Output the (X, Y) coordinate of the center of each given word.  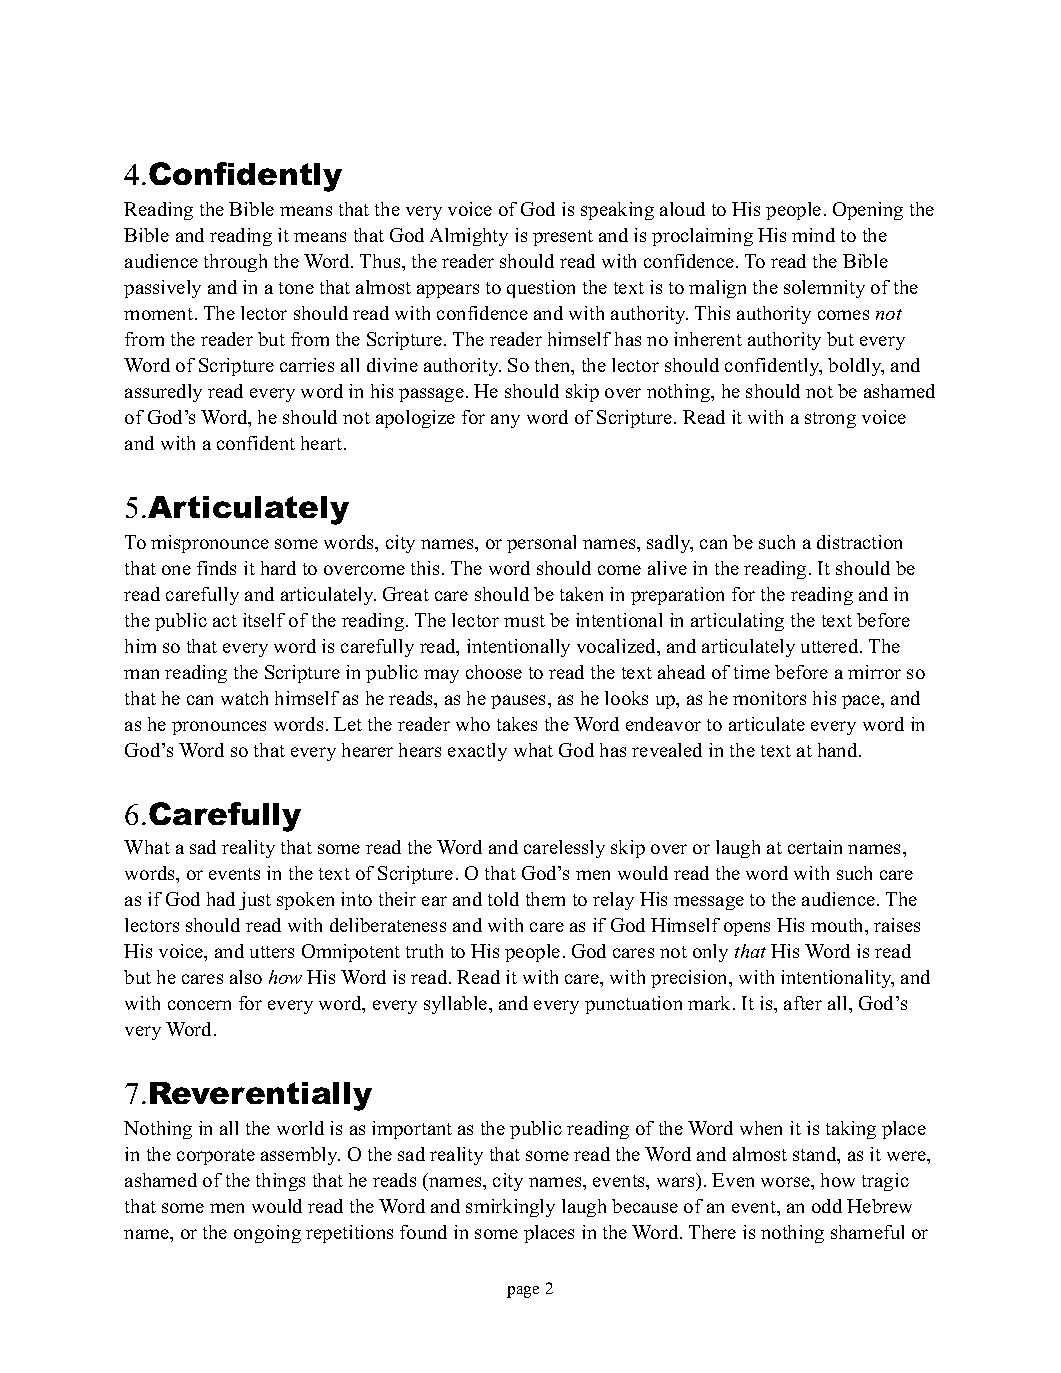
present (563, 238)
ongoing (267, 1234)
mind (813, 235)
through (235, 263)
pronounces (219, 728)
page (523, 1292)
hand (839, 750)
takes (517, 724)
